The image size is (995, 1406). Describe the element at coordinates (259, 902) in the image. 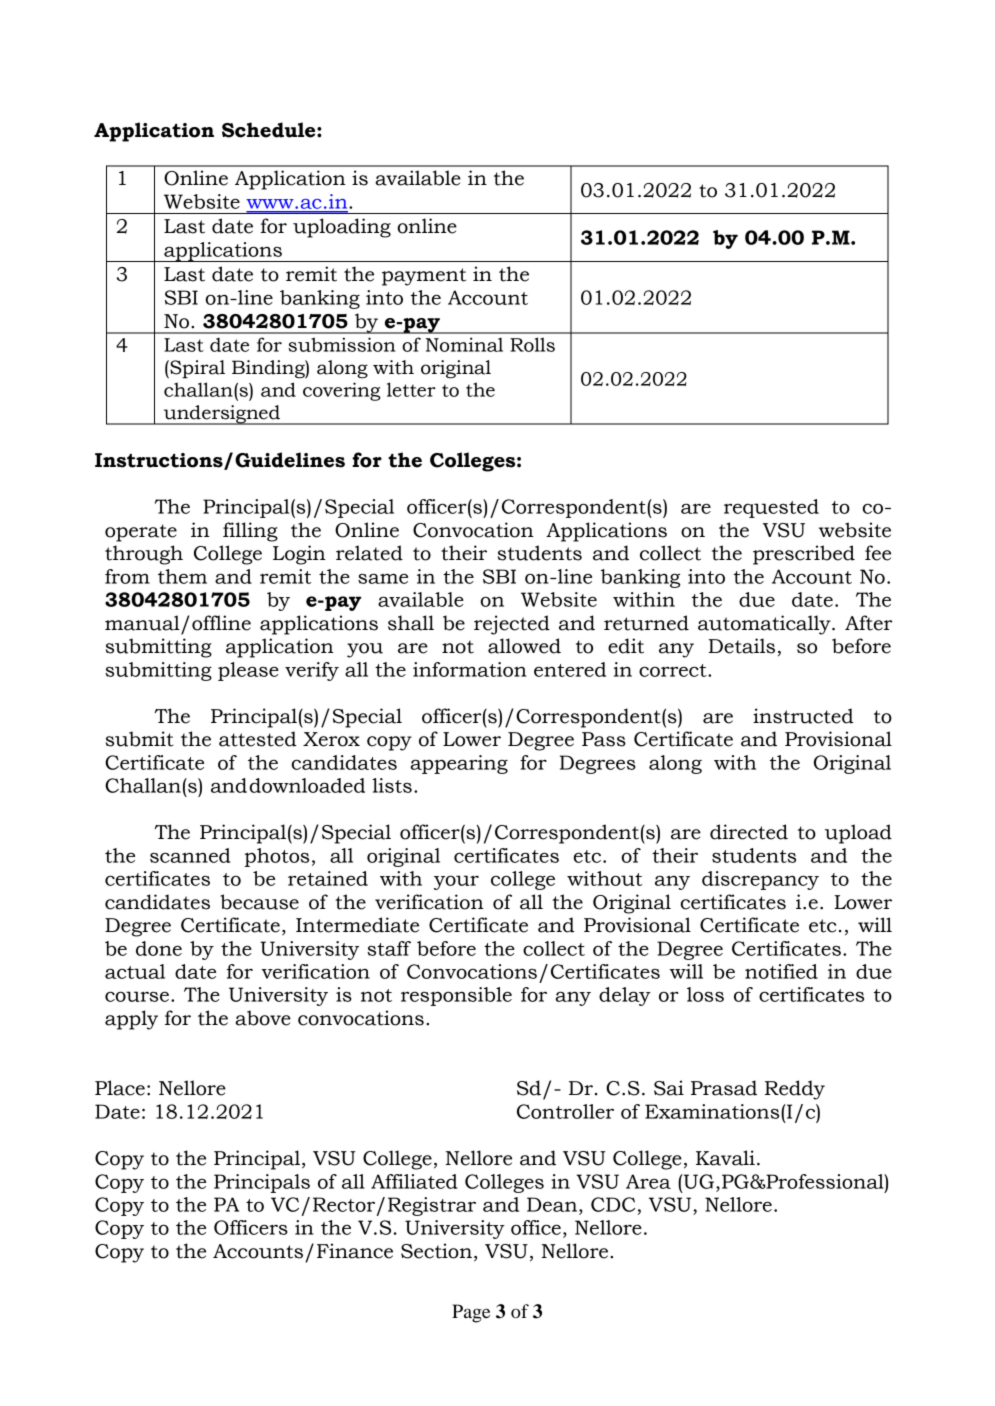

I see `because` at that location.
